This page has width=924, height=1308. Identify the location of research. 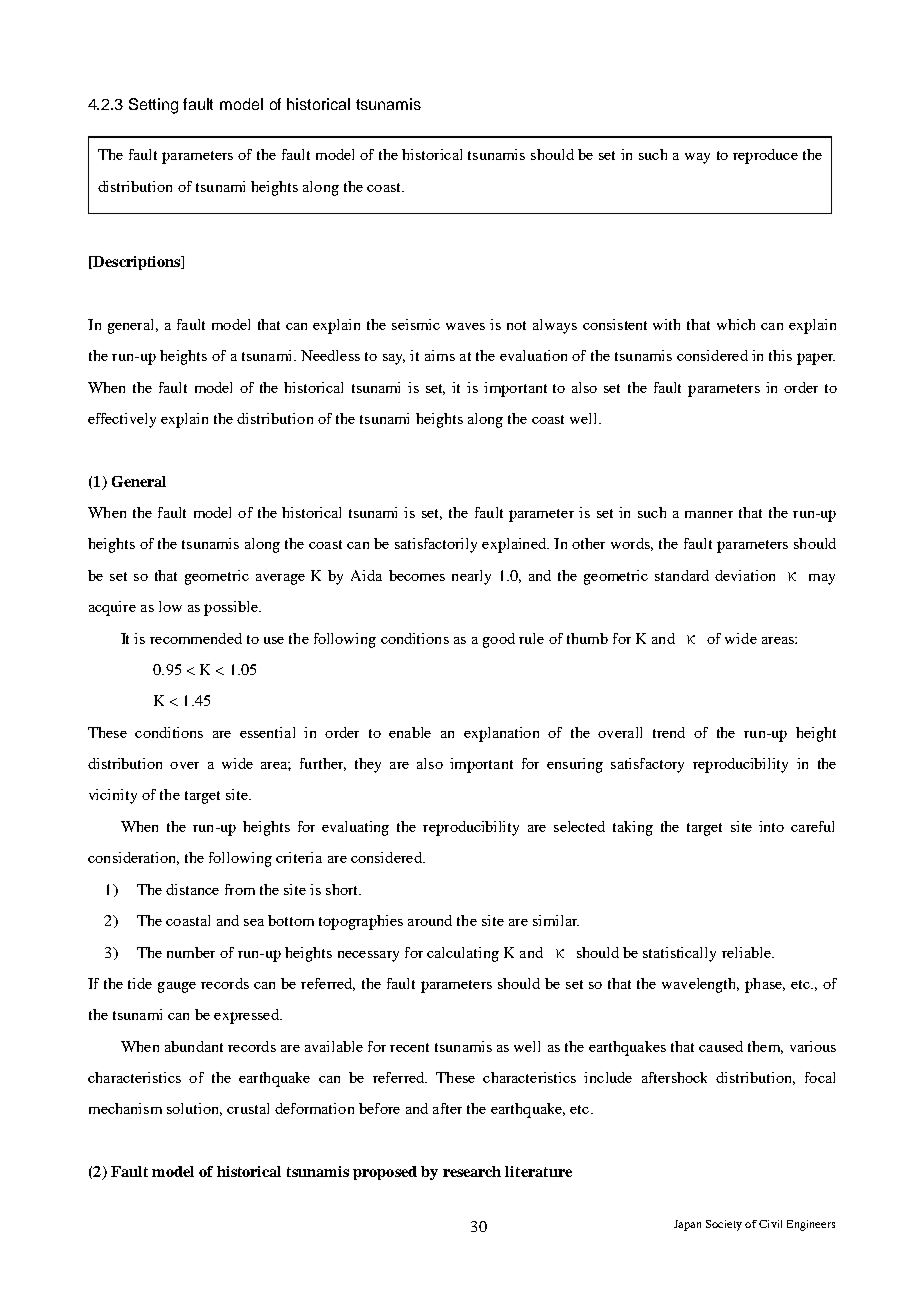
(472, 1171).
